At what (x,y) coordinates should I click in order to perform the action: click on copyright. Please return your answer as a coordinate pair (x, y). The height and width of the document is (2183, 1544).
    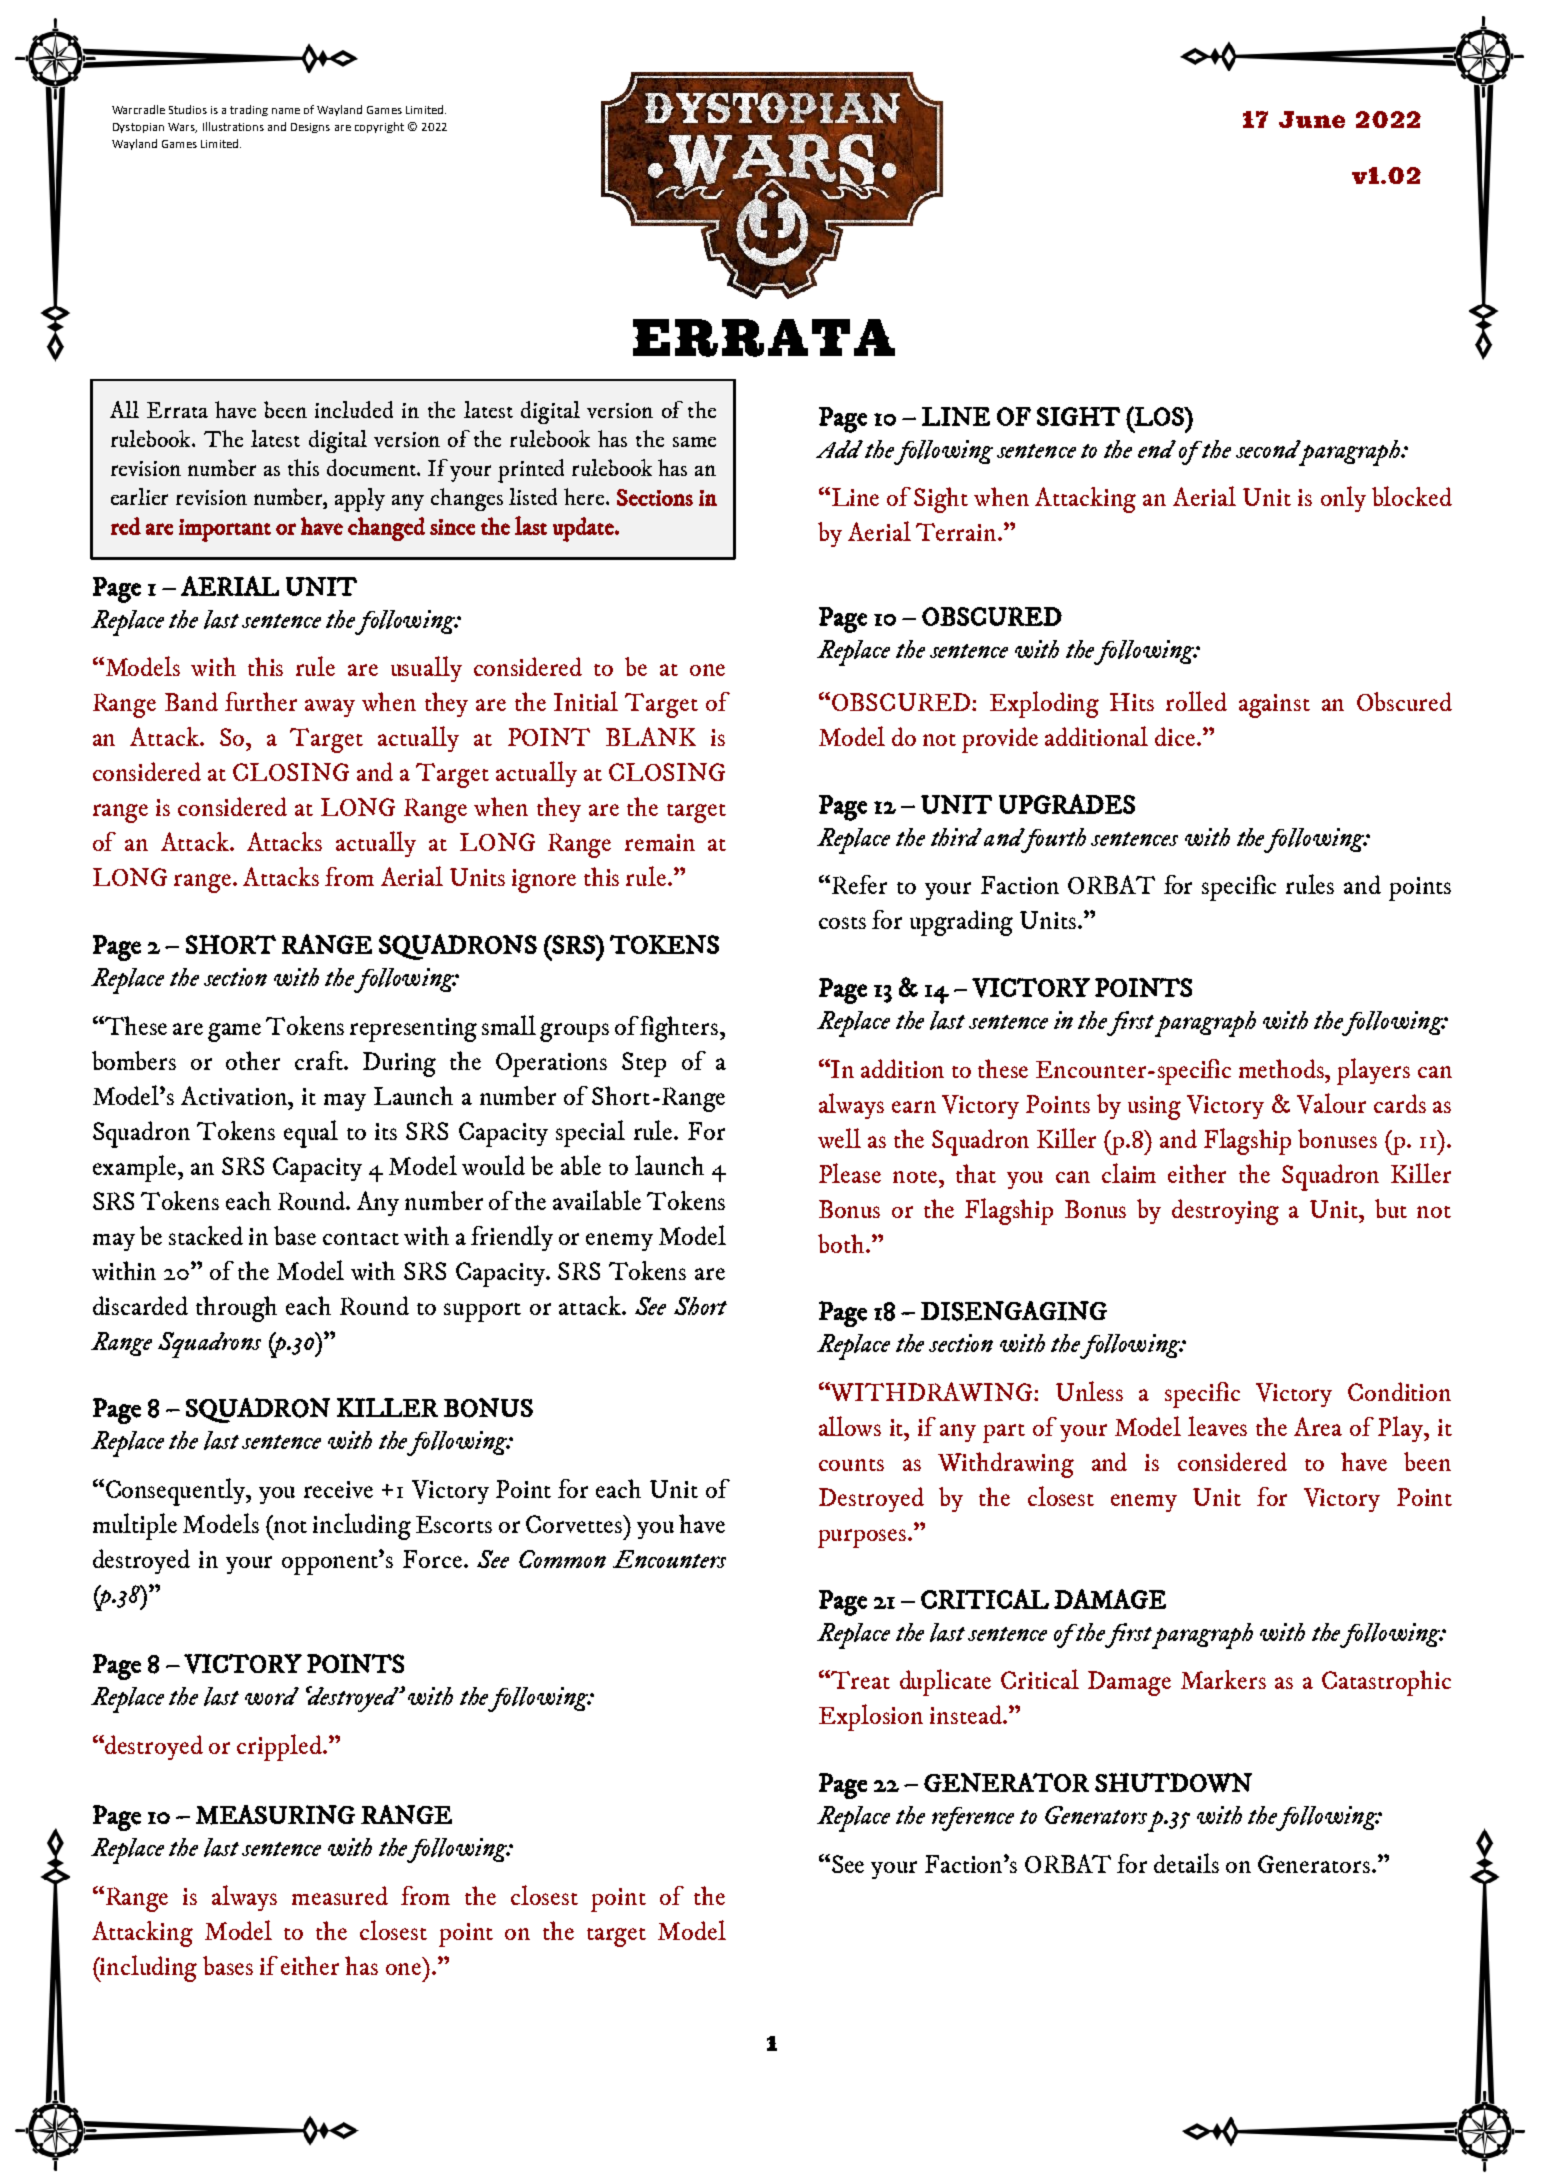
    Looking at the image, I should click on (379, 127).
